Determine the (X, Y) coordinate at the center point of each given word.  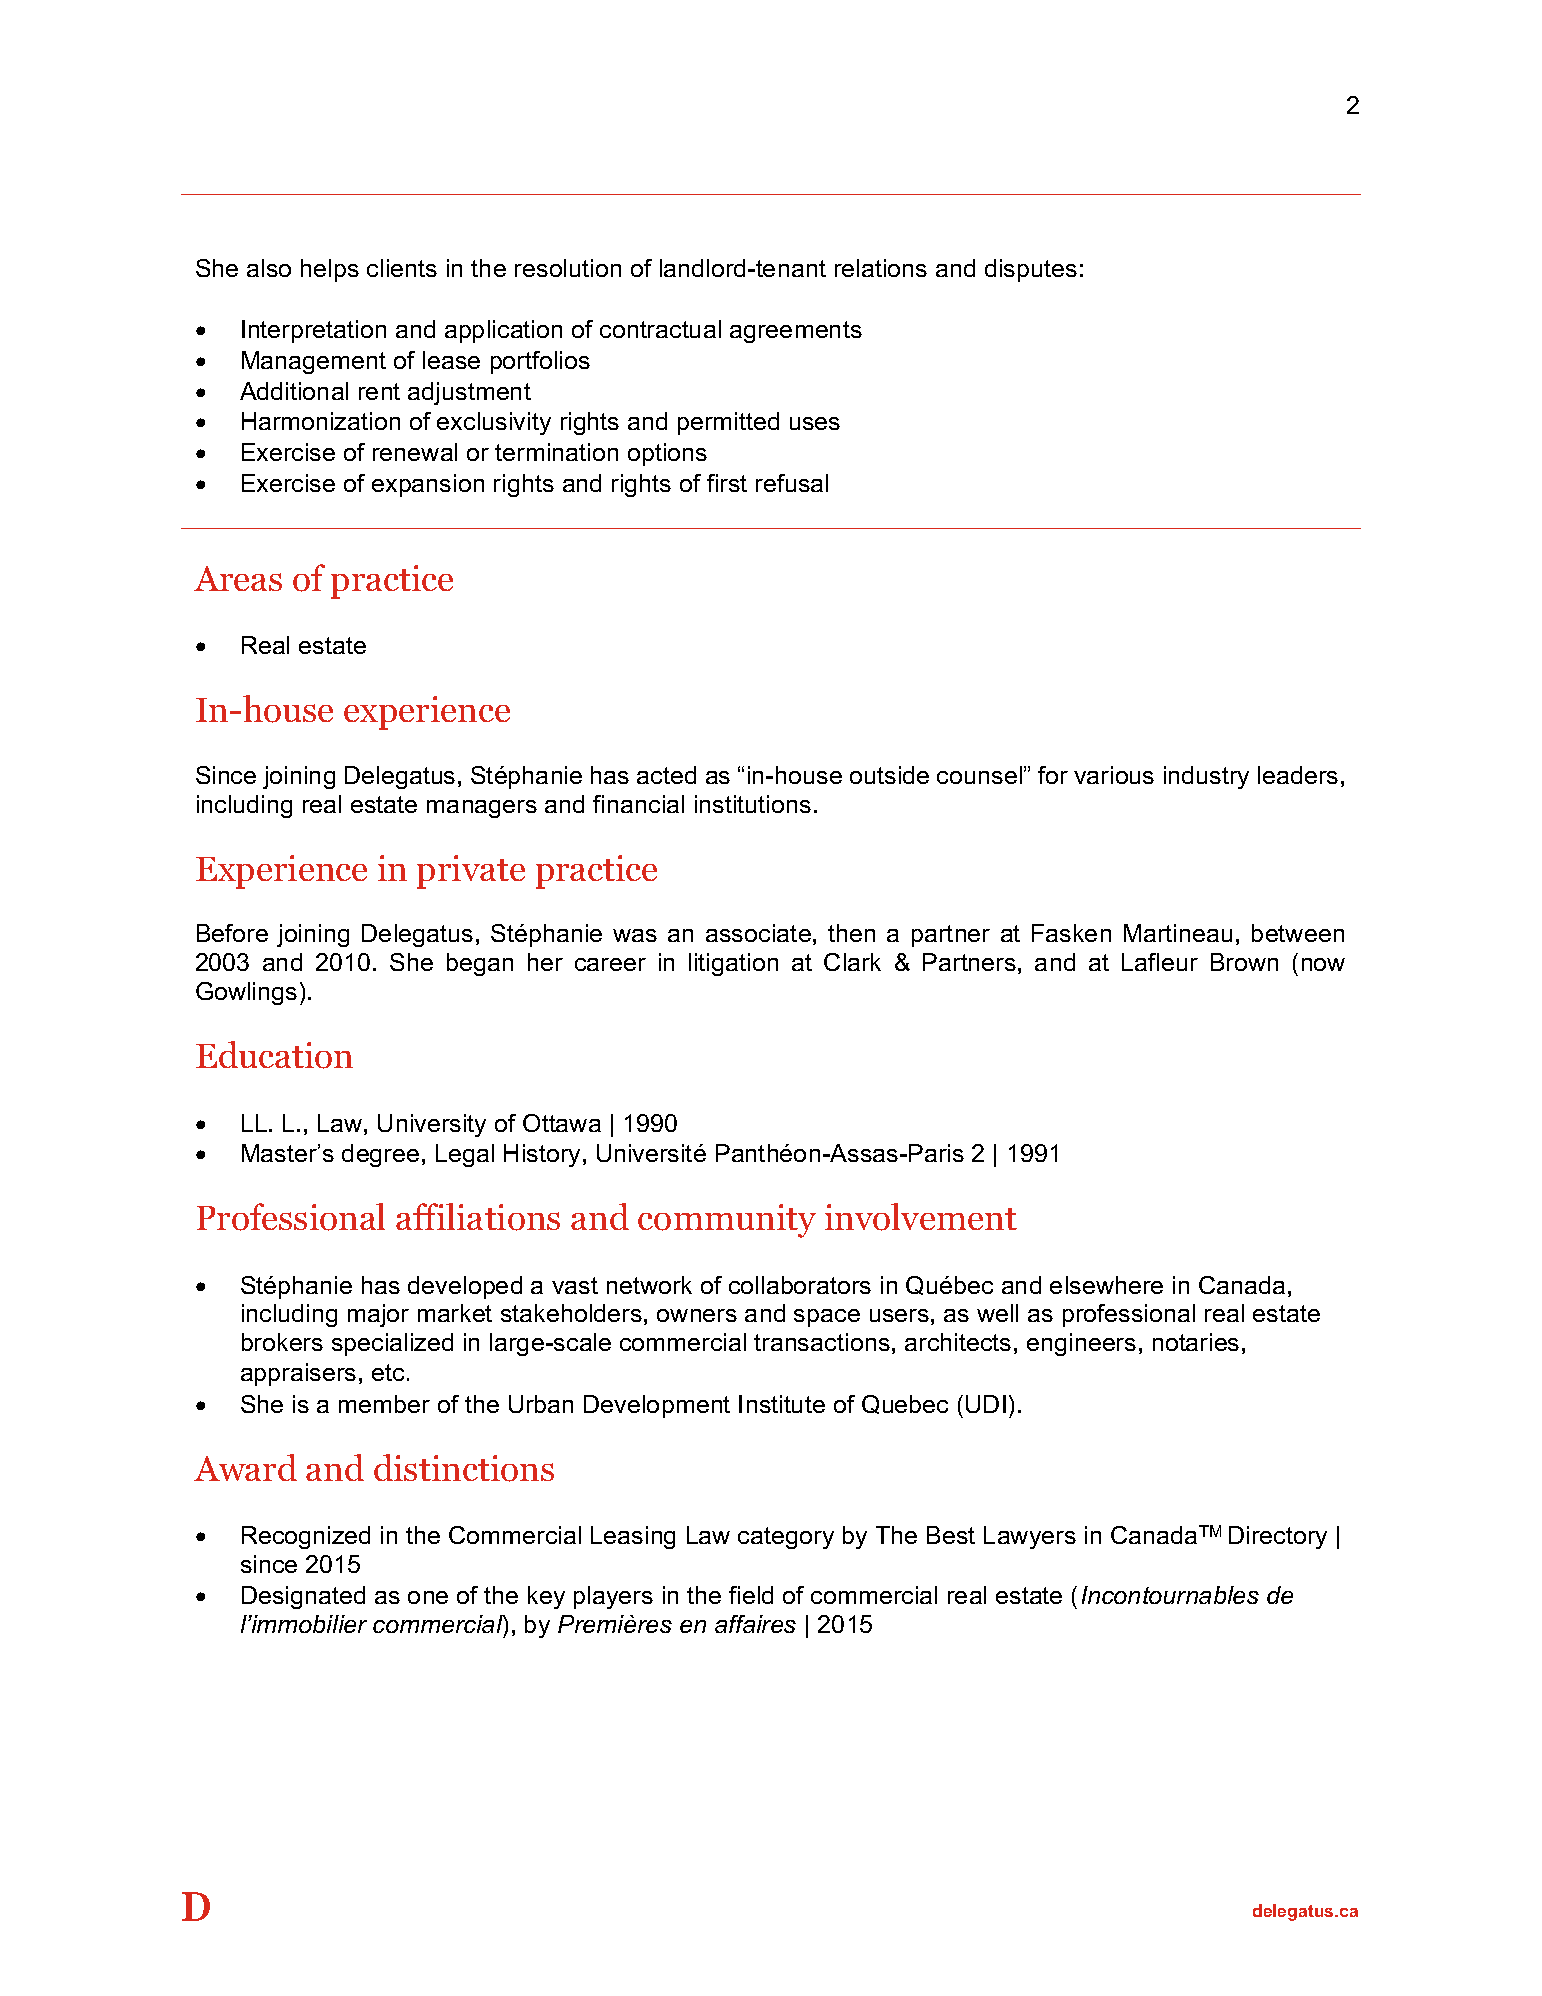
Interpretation (314, 331)
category (786, 1538)
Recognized (306, 1537)
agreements (796, 332)
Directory (1278, 1537)
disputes (1031, 270)
